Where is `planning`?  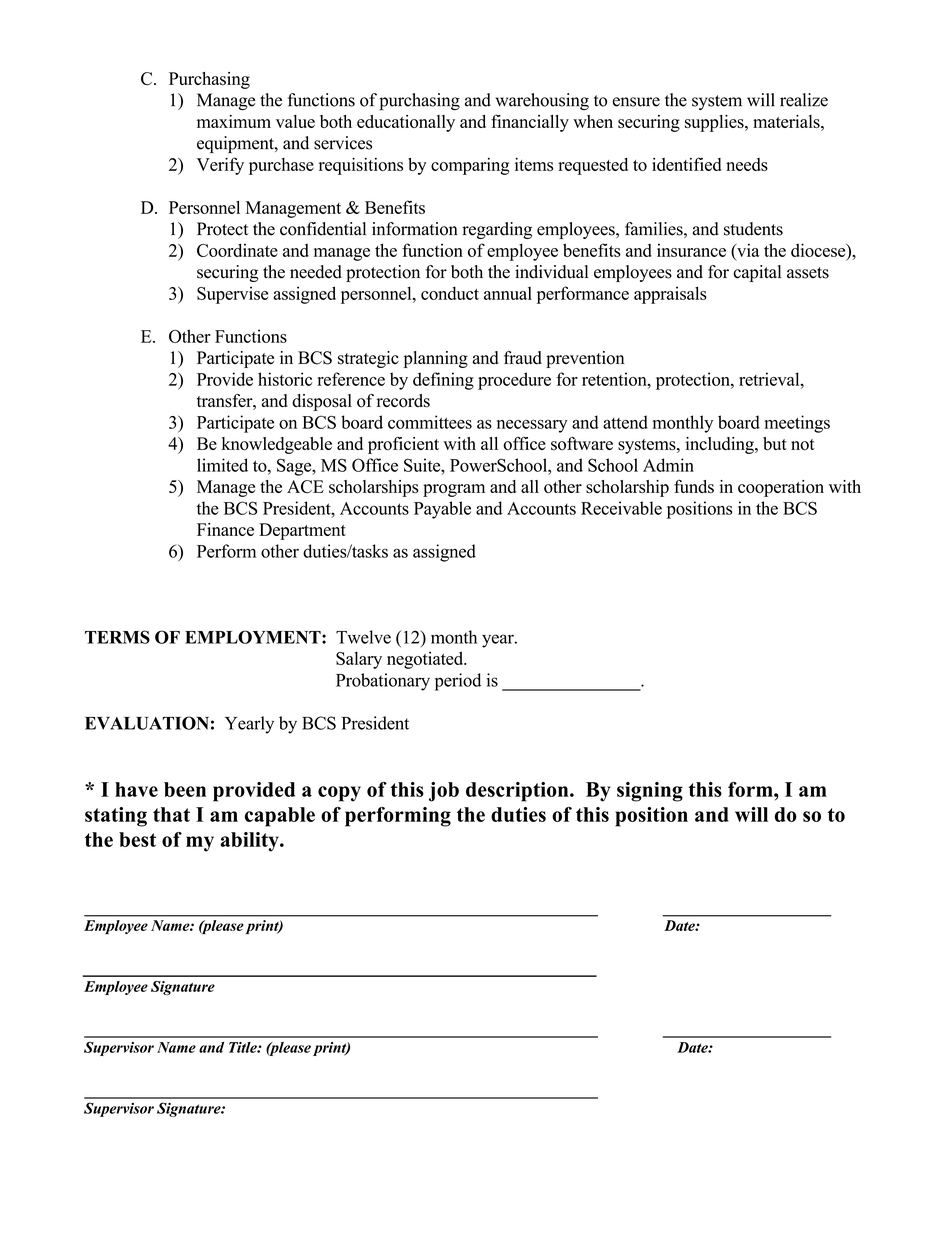 planning is located at coordinates (436, 359).
